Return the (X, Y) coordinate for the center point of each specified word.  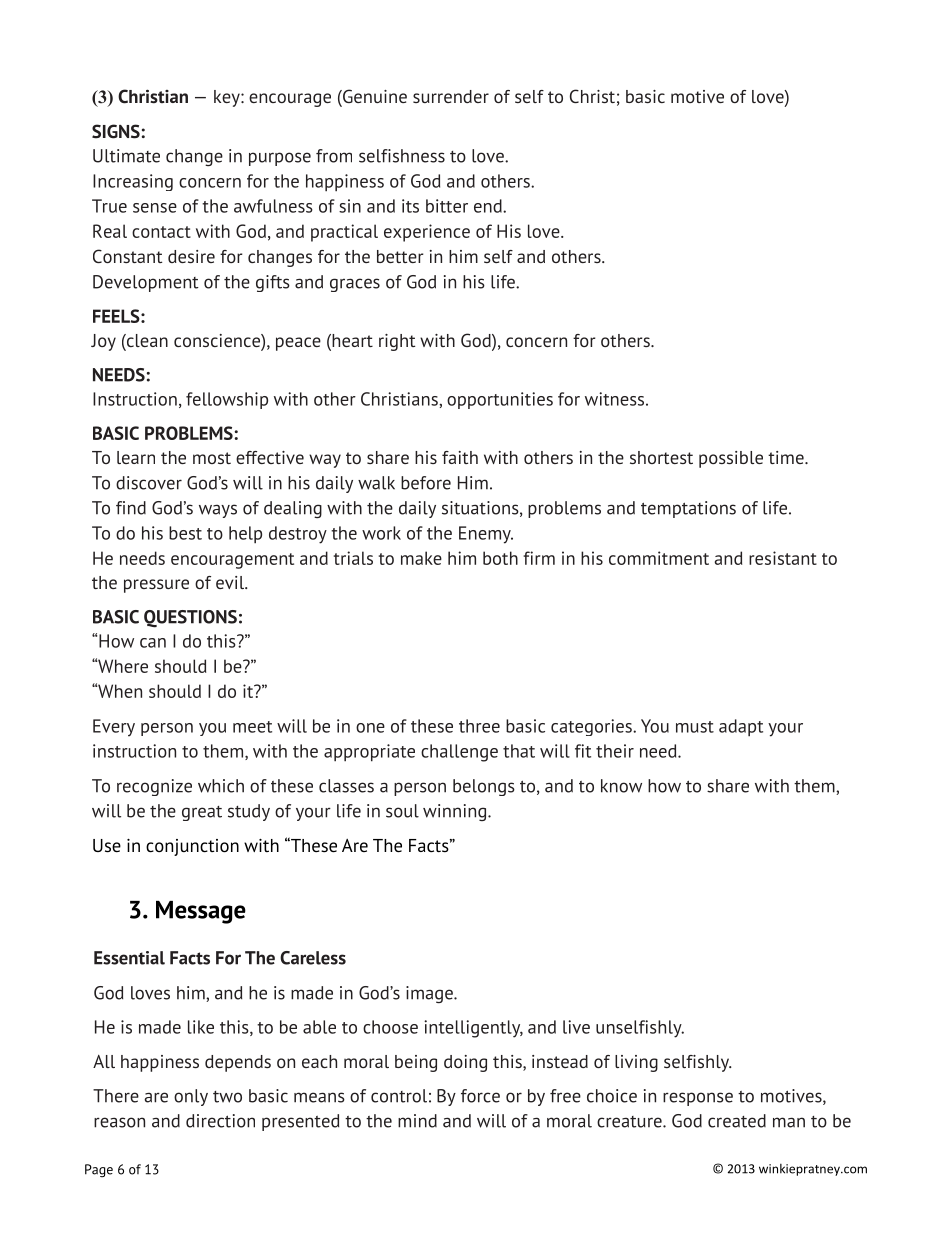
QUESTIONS (190, 619)
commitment (659, 558)
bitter (447, 206)
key (228, 98)
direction (220, 1121)
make (421, 558)
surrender (451, 96)
